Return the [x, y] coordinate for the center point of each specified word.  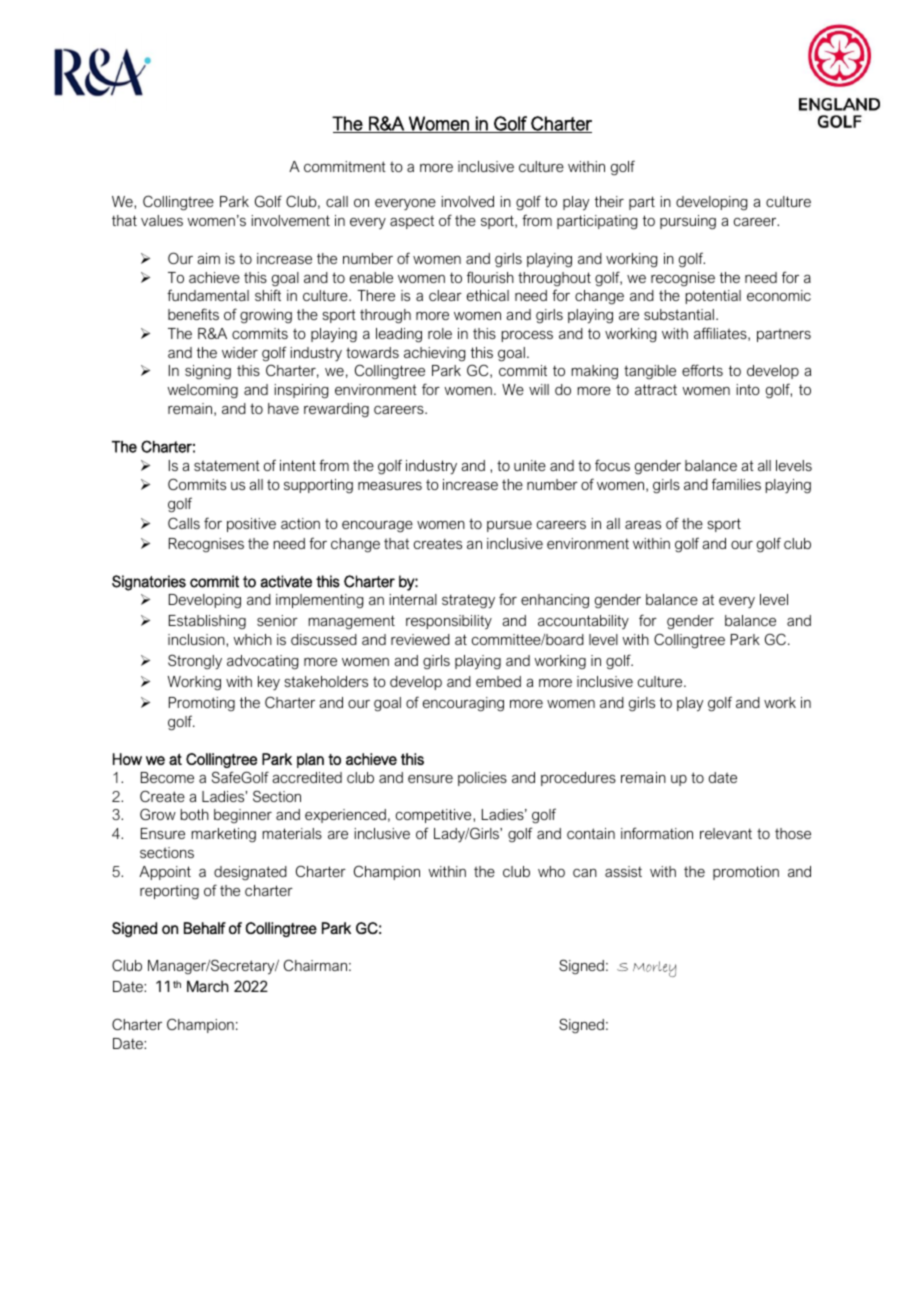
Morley [654, 969]
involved [467, 201]
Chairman [315, 965]
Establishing [207, 622]
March [208, 986]
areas [643, 525]
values [162, 220]
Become [167, 777]
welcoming [202, 391]
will [539, 389]
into [748, 389]
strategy [468, 602]
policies [482, 779]
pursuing [688, 222]
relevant [726, 833]
